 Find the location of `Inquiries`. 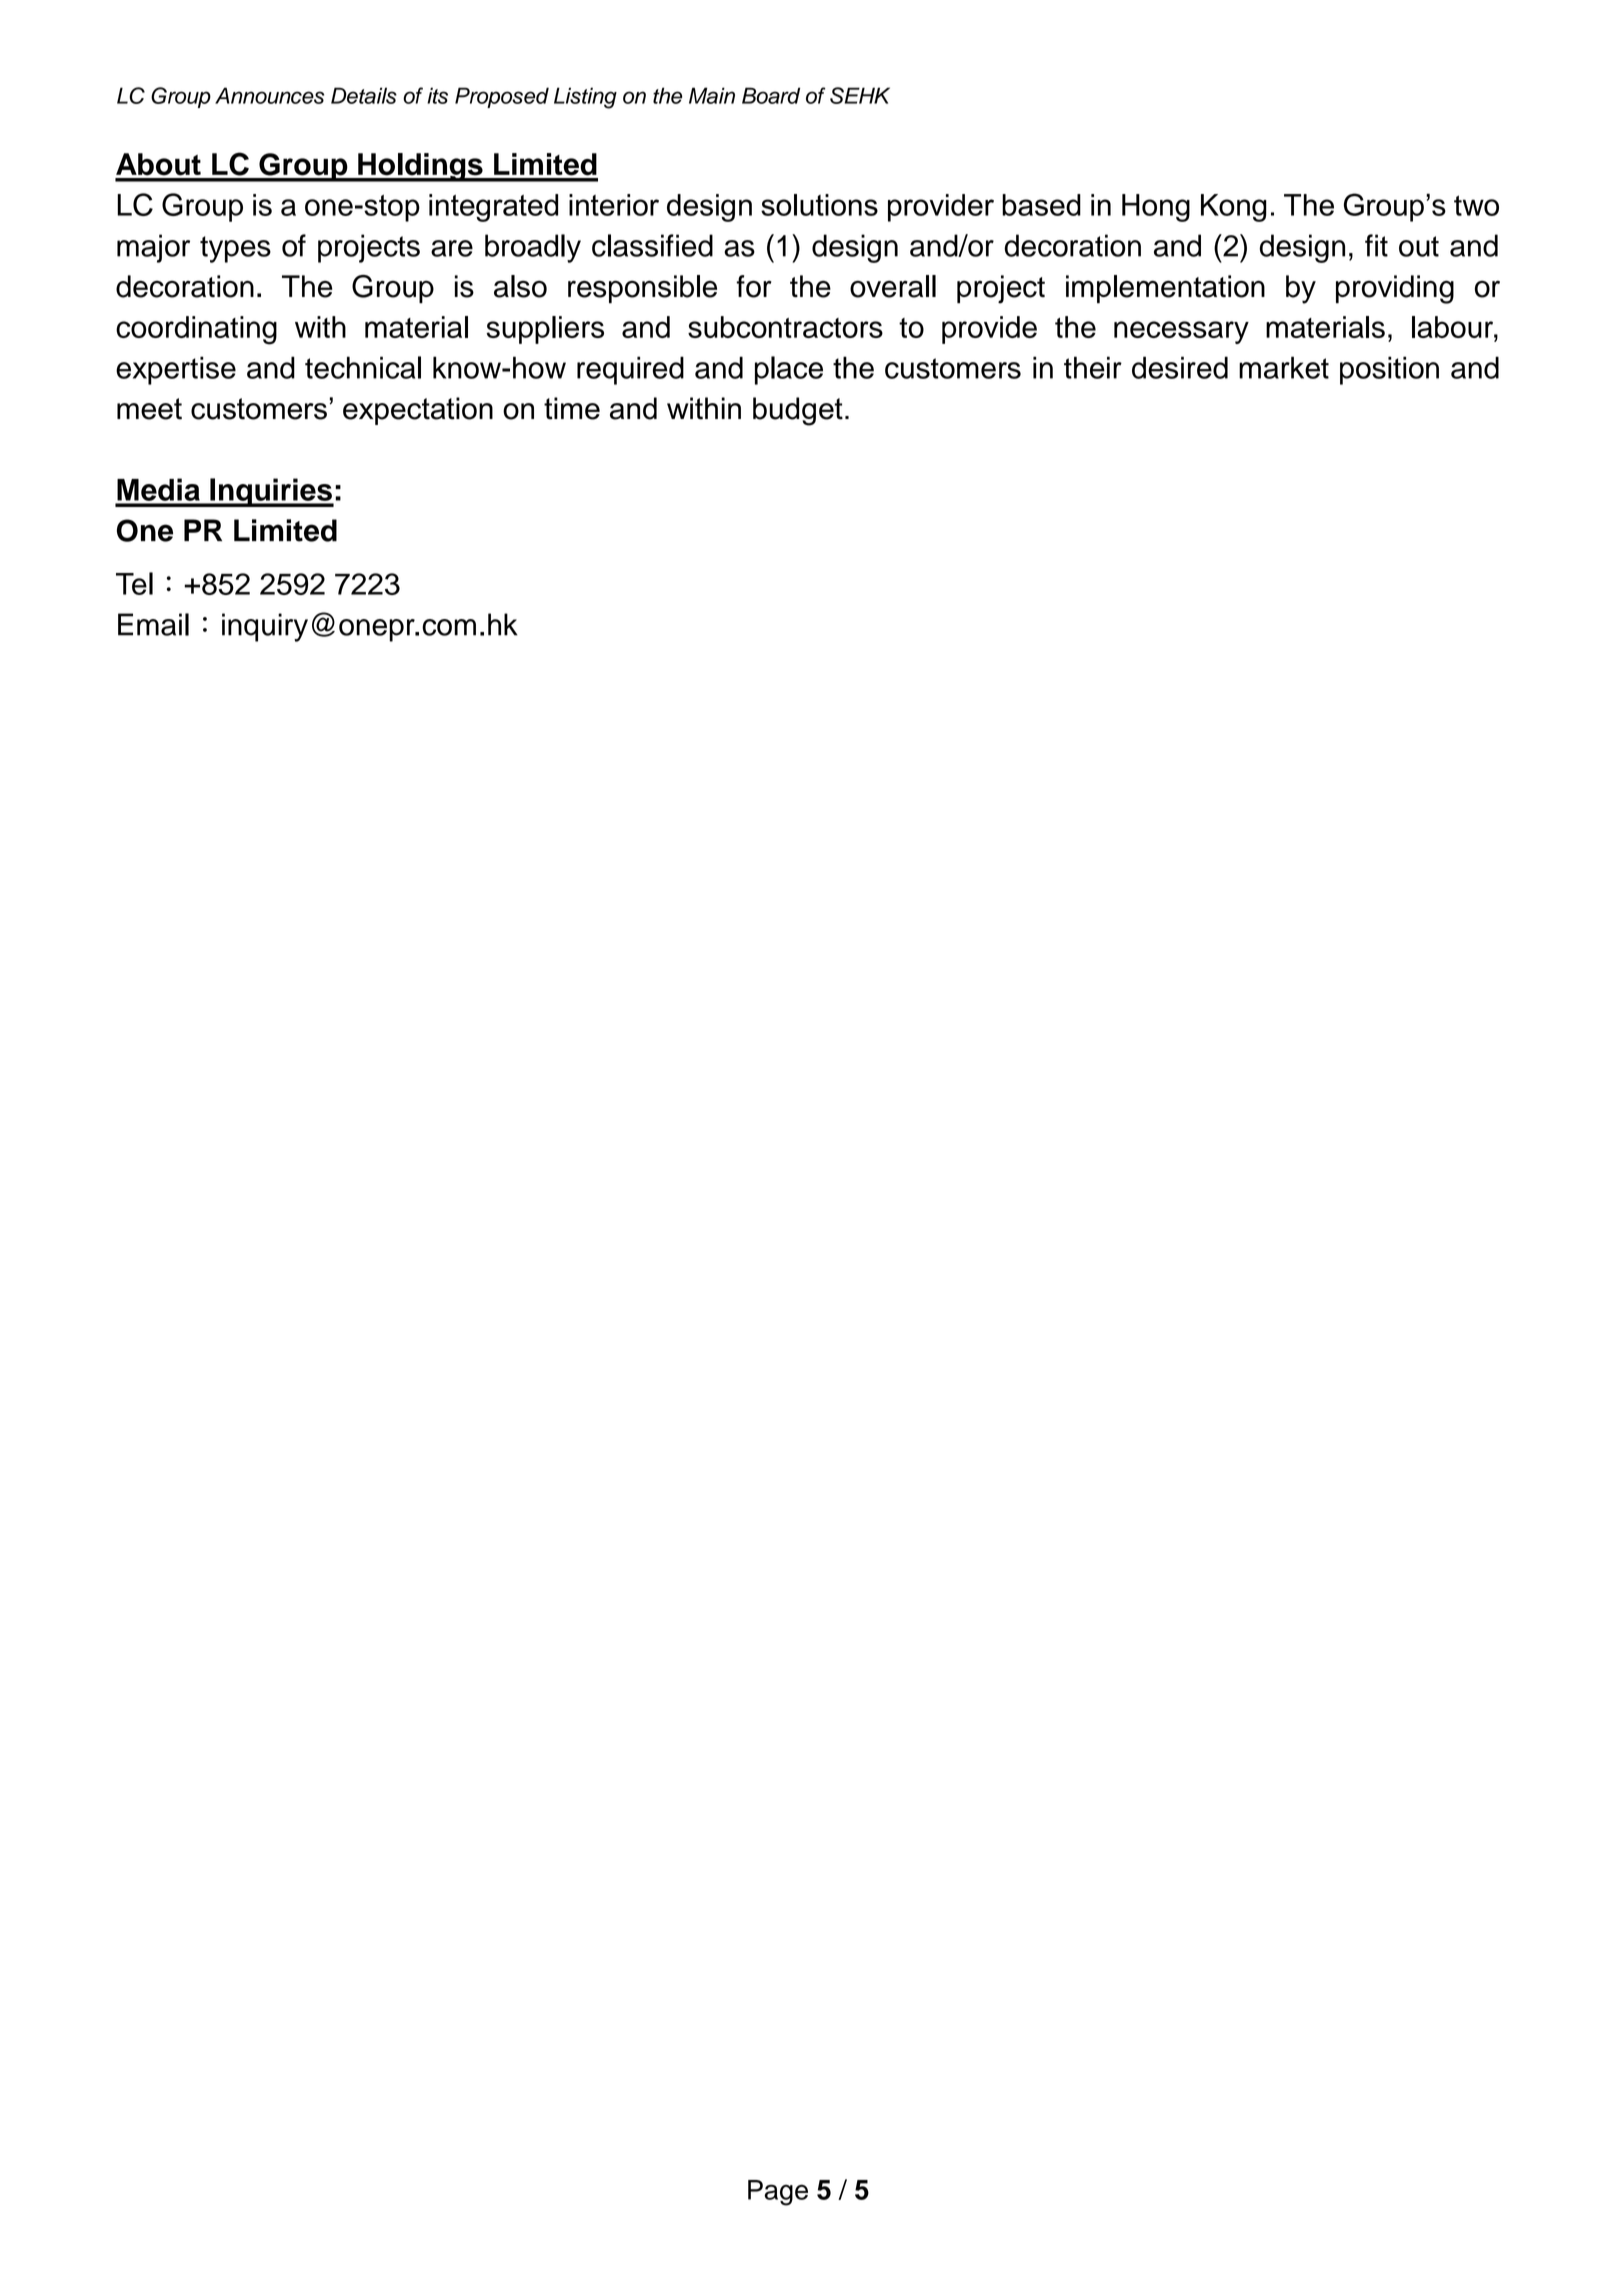

Inquiries is located at coordinates (271, 492).
